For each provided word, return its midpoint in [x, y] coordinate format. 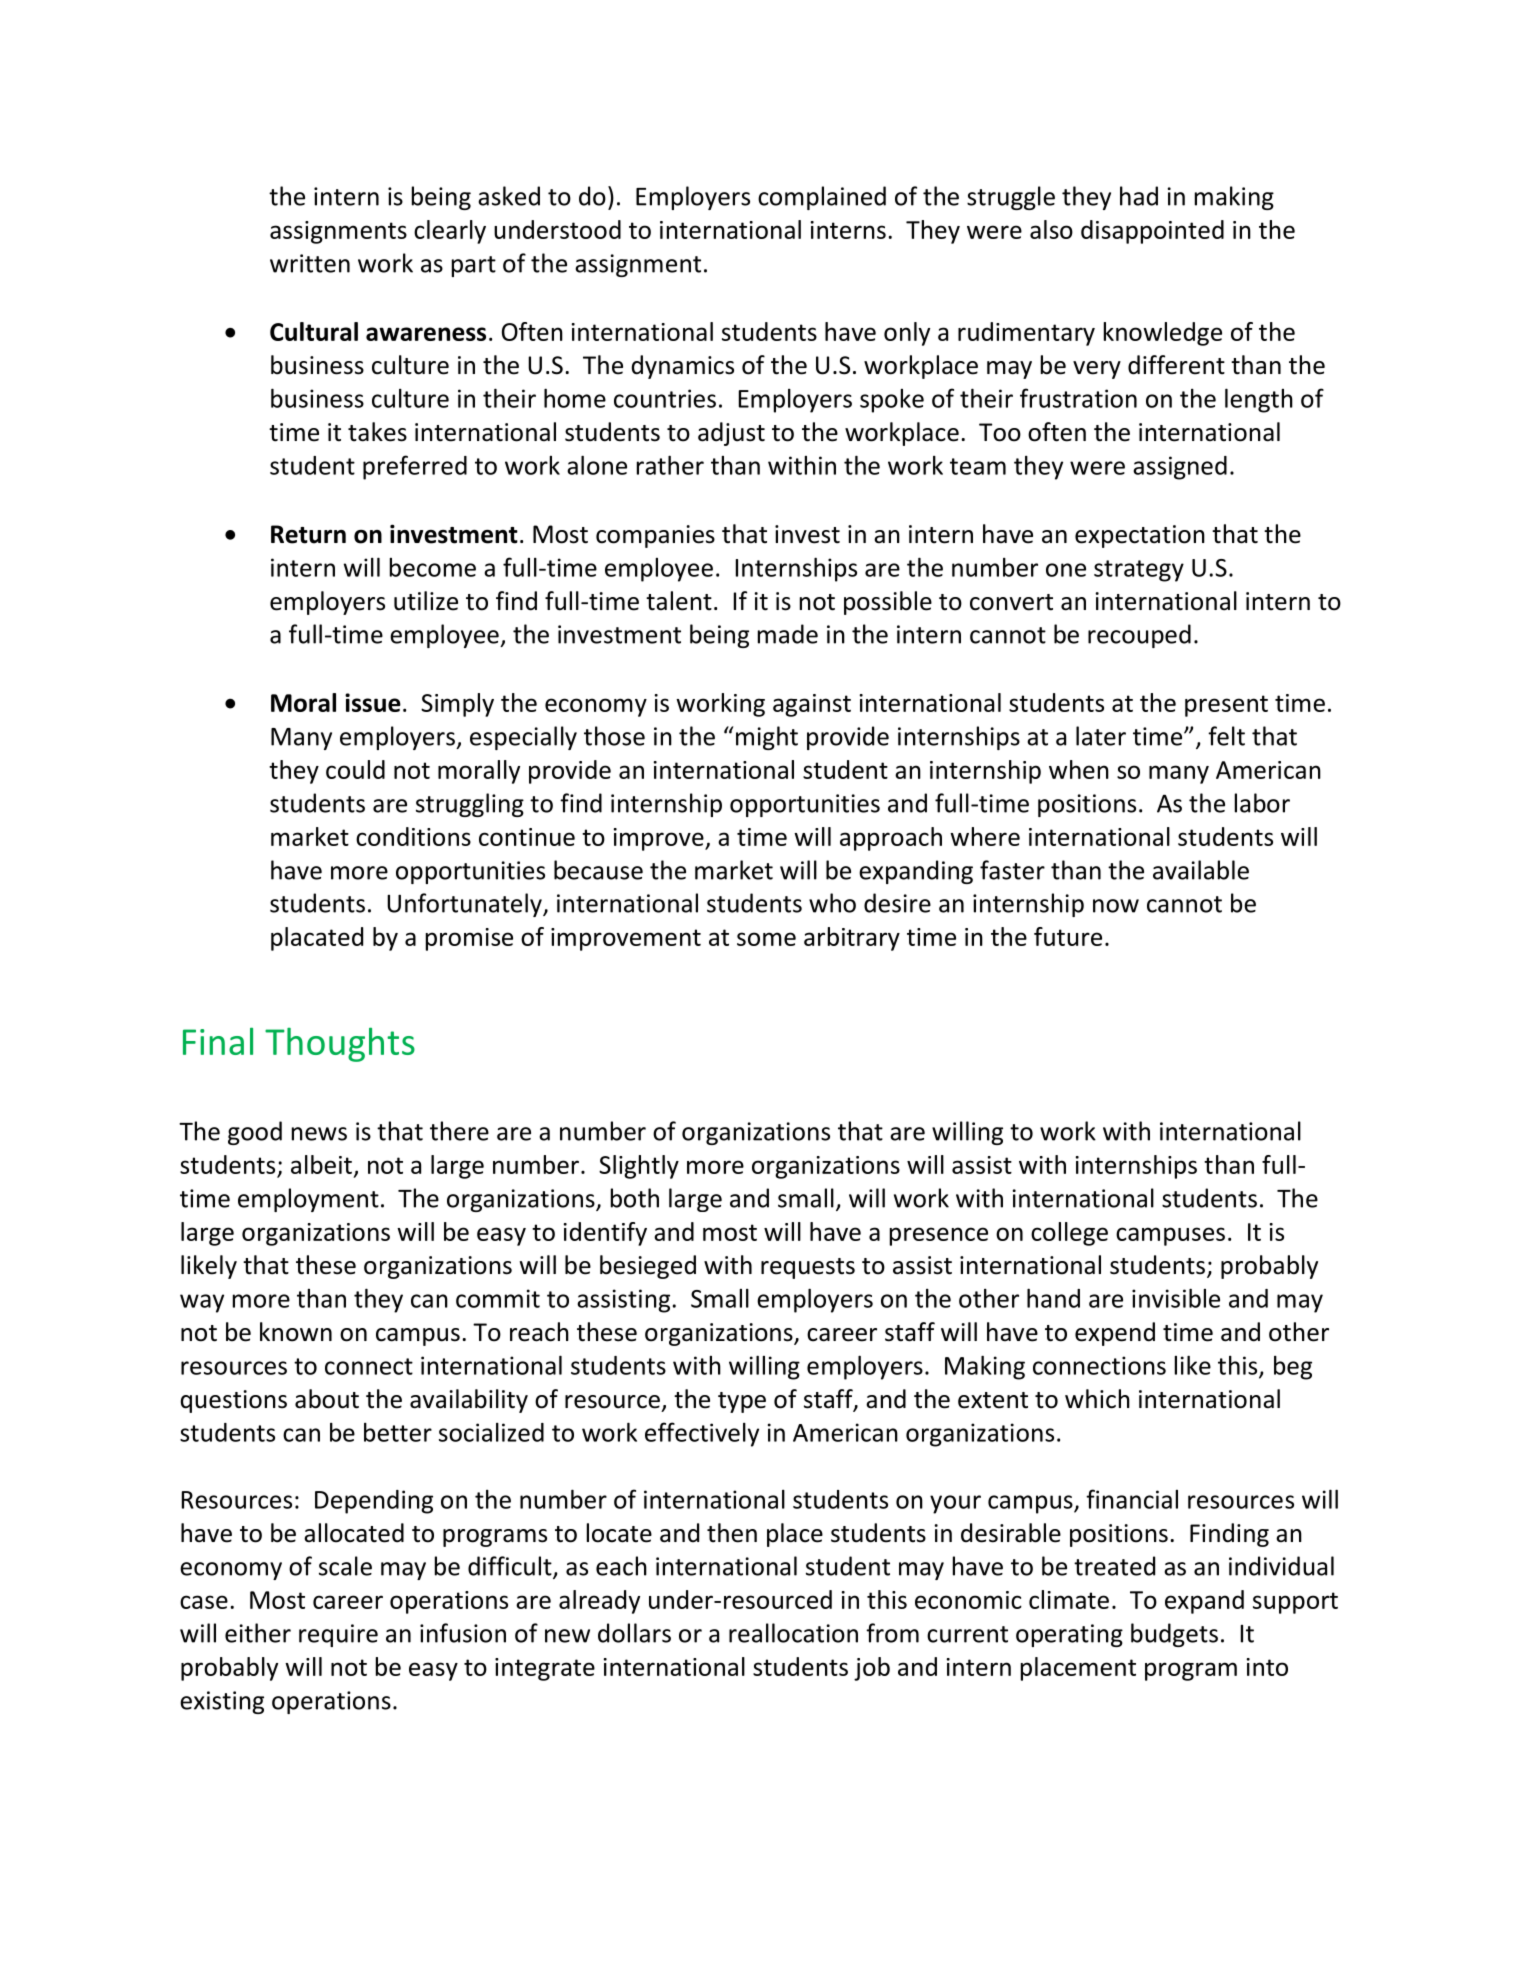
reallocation [793, 1633]
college [1069, 1234]
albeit [321, 1164]
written [310, 263]
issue [373, 702]
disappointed [1152, 232]
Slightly [639, 1167]
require [338, 1635]
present [1226, 706]
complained [822, 198]
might [767, 738]
